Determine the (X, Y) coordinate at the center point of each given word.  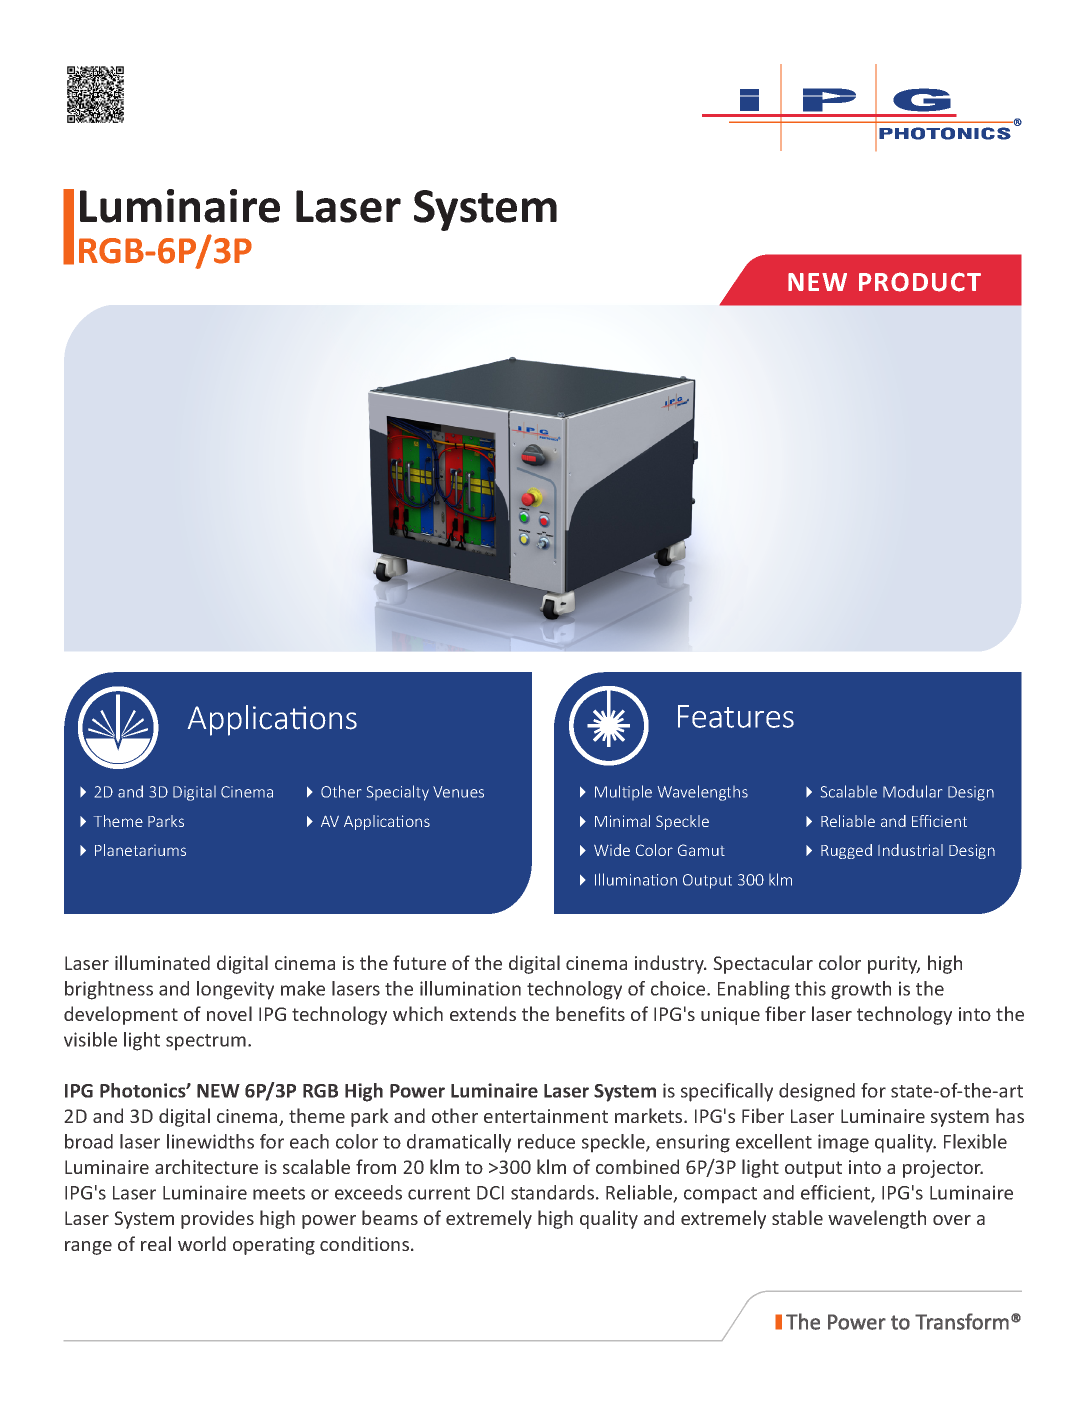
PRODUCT (920, 282)
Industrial (910, 850)
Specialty (398, 793)
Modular (912, 791)
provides (217, 1219)
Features (736, 716)
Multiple (623, 792)
